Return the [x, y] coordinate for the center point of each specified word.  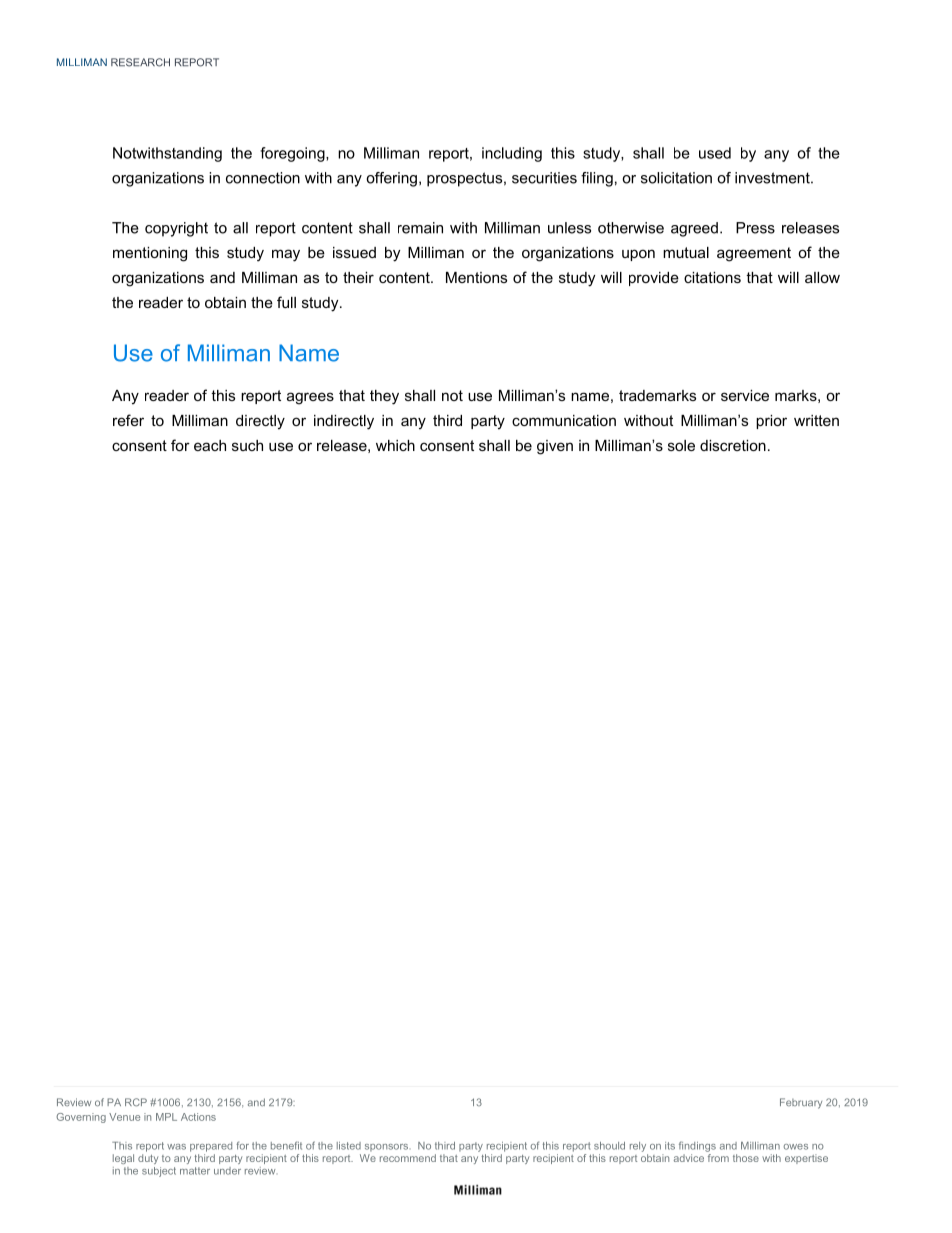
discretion [733, 445]
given [555, 447]
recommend [408, 1158]
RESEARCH [140, 62]
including [512, 154]
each [210, 445]
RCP [136, 1102]
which [395, 445]
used [715, 153]
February [801, 1103]
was [176, 1147]
